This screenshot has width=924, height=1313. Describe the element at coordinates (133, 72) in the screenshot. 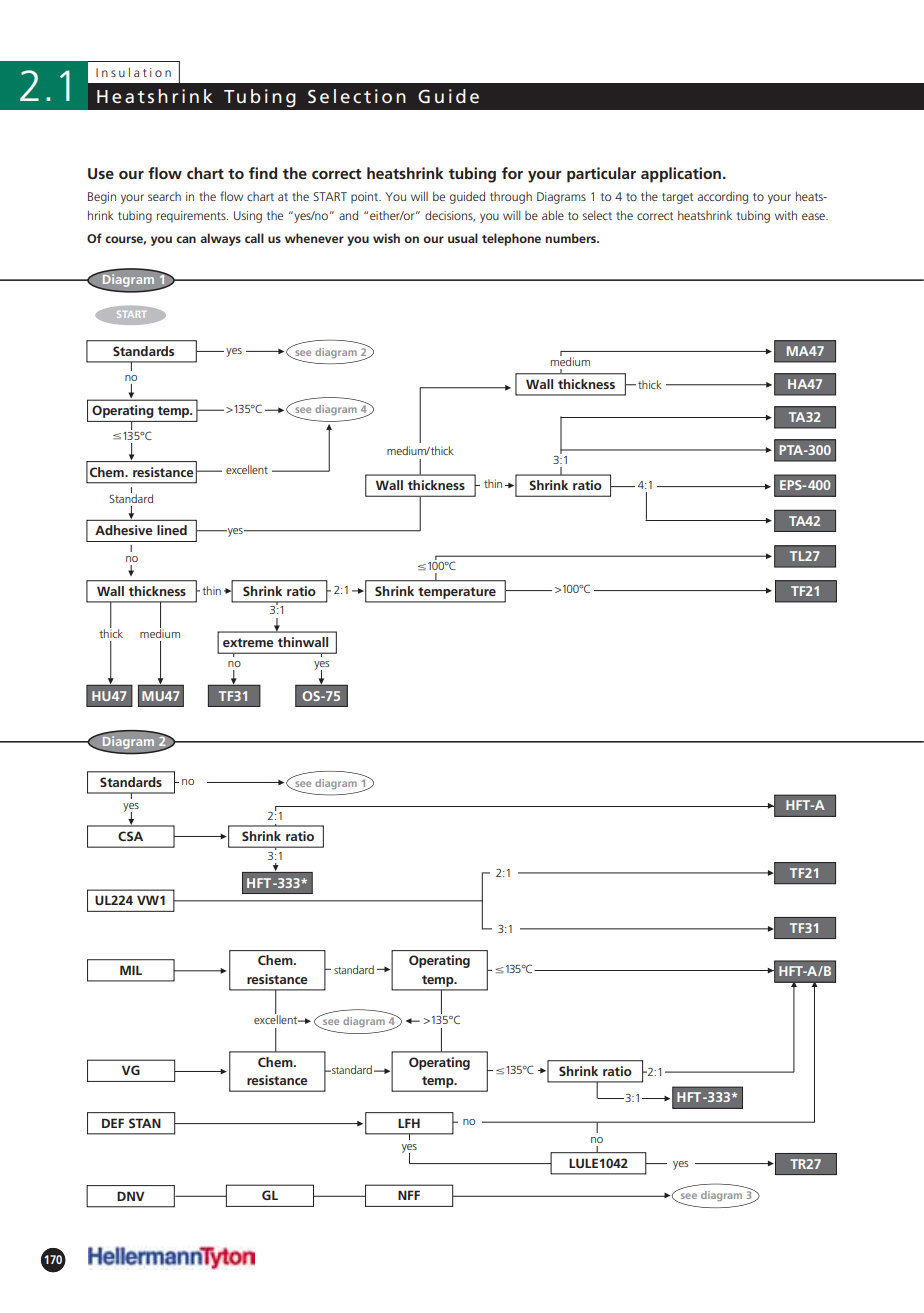

I see `Insulation` at that location.
